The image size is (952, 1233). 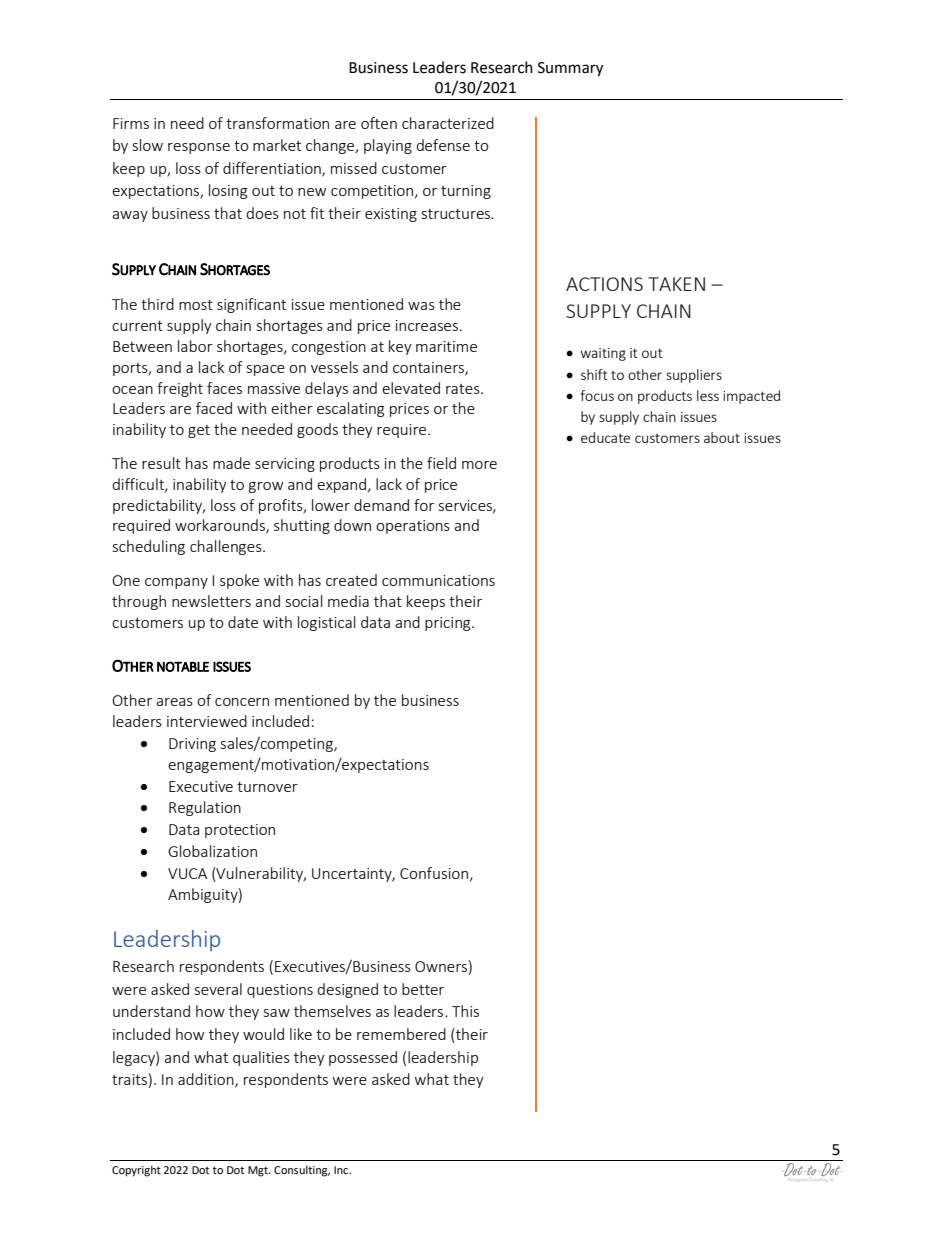 What do you see at coordinates (435, 874) in the screenshot?
I see `Confusion` at bounding box center [435, 874].
